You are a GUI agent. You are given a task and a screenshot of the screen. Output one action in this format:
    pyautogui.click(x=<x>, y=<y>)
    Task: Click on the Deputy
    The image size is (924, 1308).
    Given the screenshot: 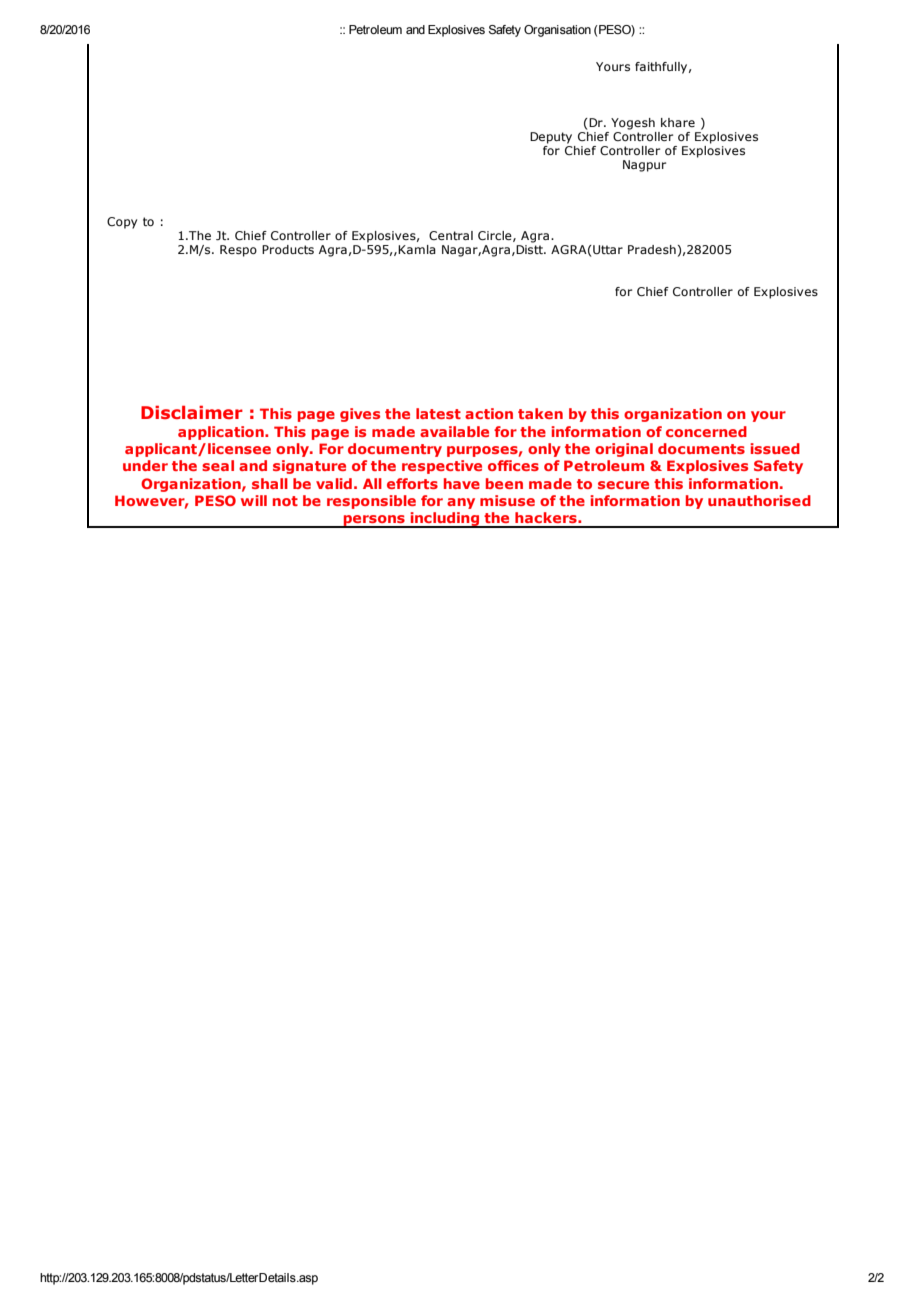 What is the action you would take?
    pyautogui.click(x=551, y=138)
